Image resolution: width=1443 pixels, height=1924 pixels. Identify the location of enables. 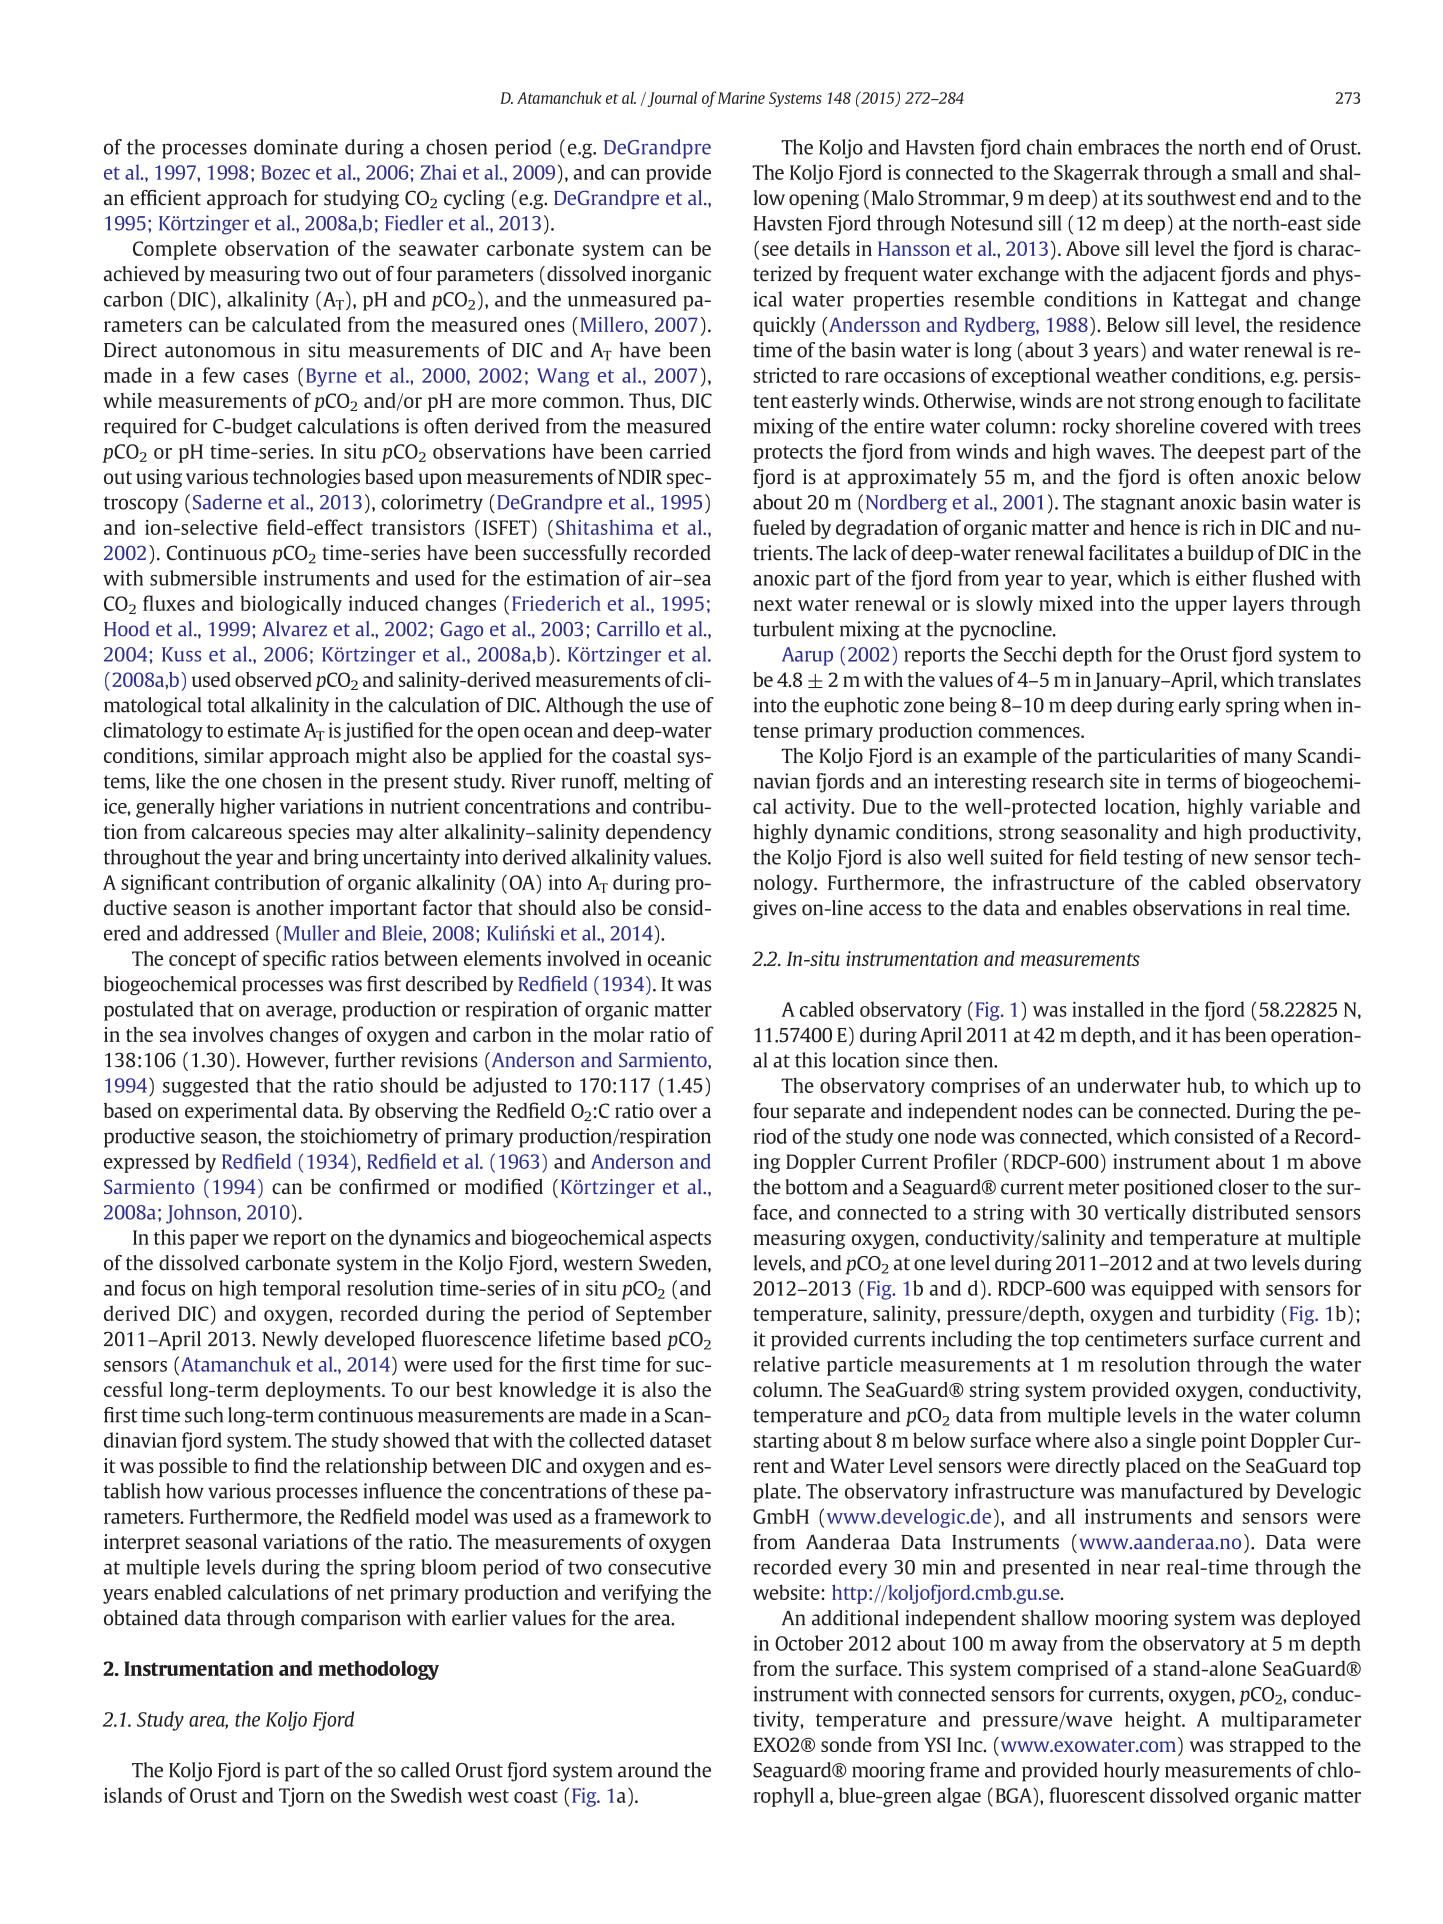
(1095, 908).
